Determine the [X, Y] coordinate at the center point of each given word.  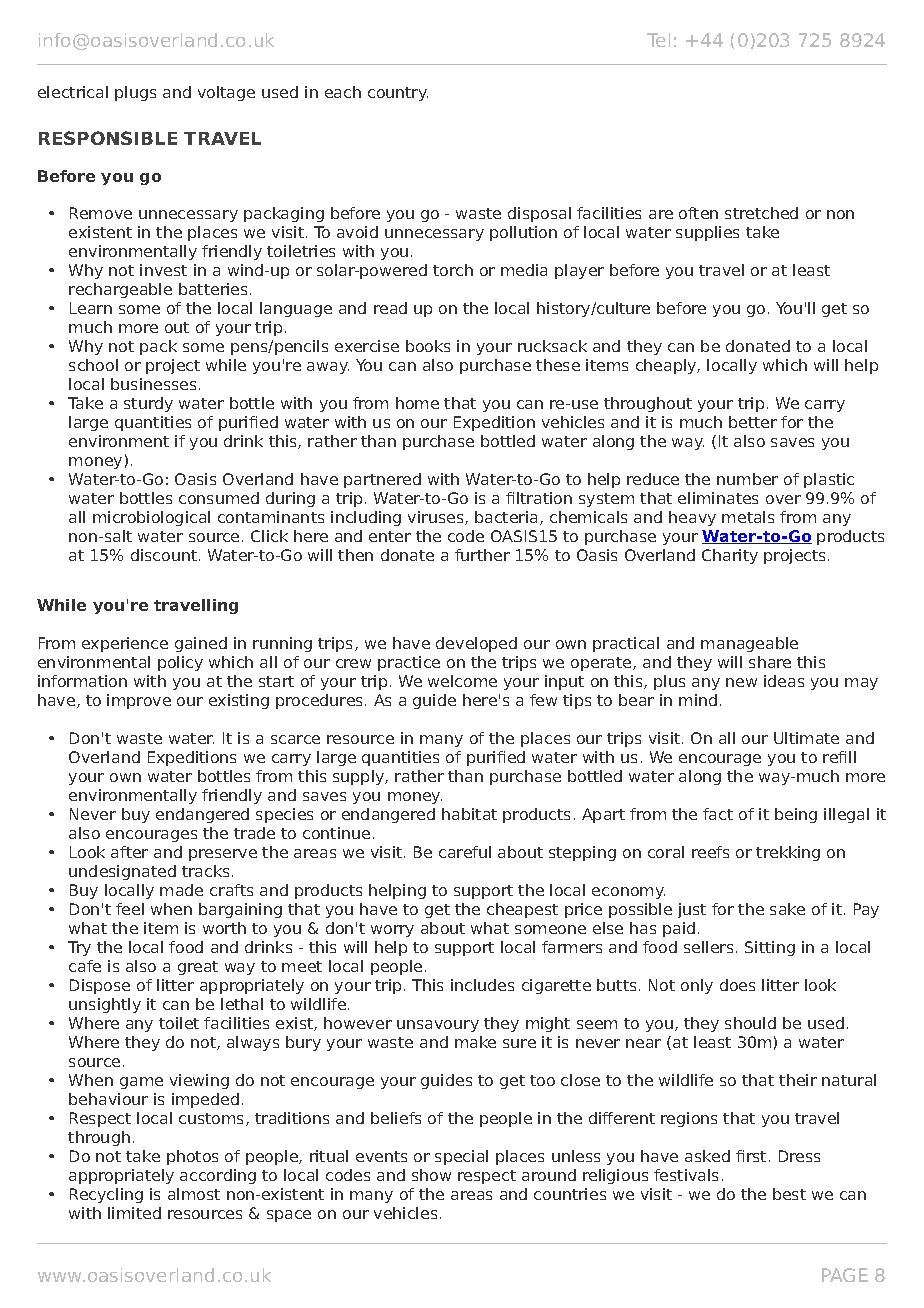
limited [134, 1213]
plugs [135, 93]
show [431, 1175]
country [398, 94]
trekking [788, 853]
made [181, 890]
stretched [761, 213]
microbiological [151, 518]
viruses [437, 518]
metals [748, 517]
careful [465, 852]
